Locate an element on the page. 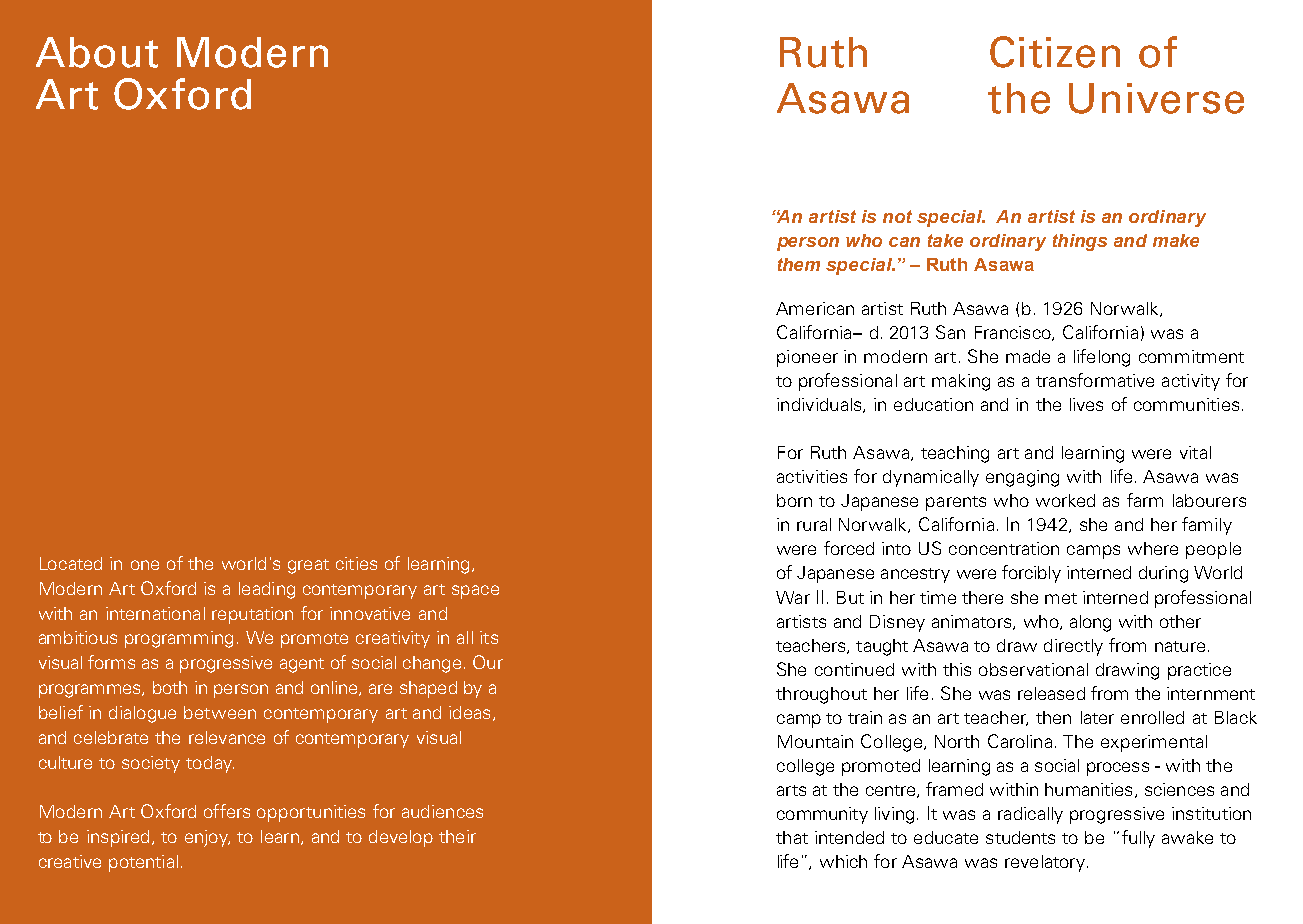 This page has width=1303, height=924. Universe is located at coordinates (1156, 98).
